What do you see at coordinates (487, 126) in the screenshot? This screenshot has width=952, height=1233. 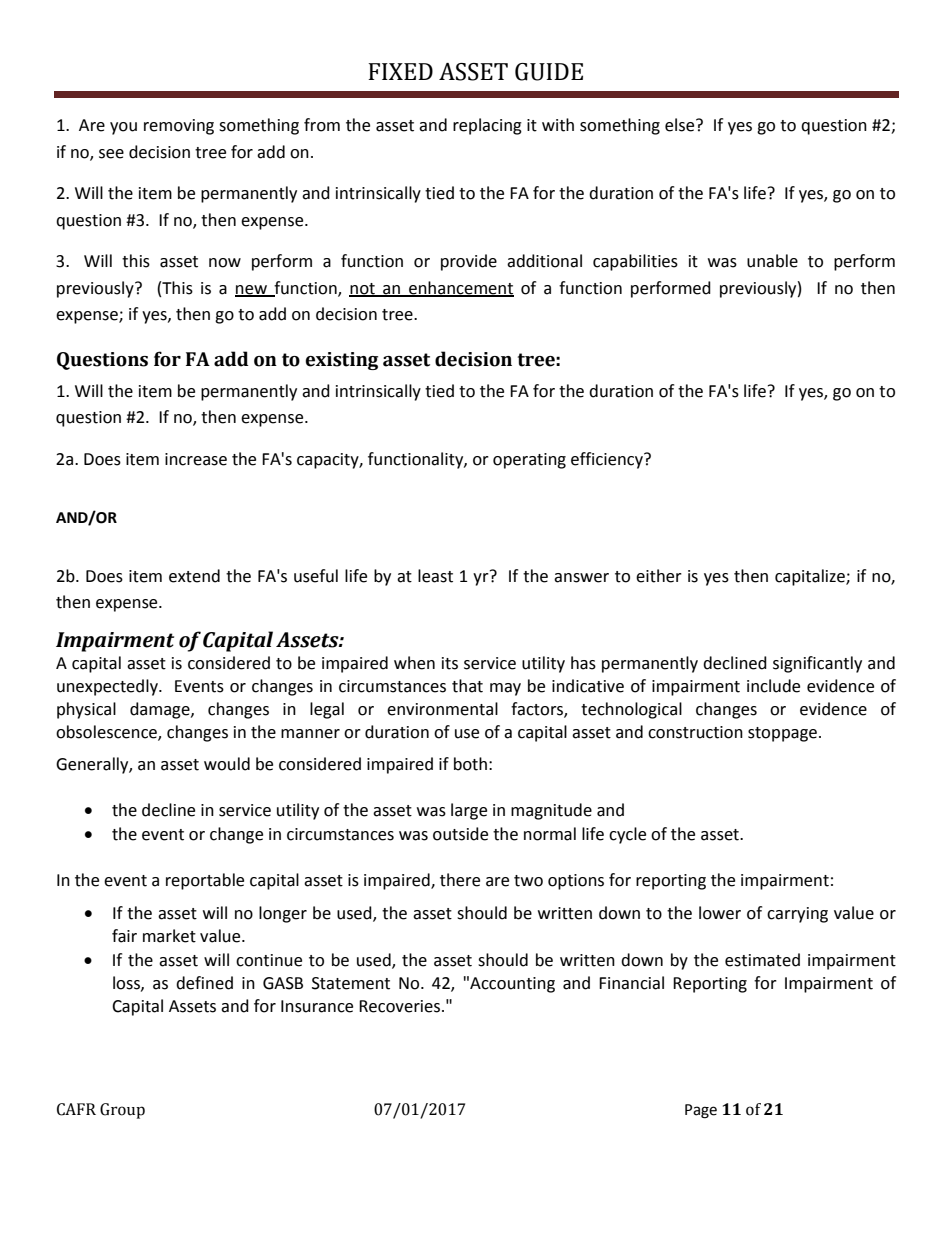 I see `replacing` at bounding box center [487, 126].
